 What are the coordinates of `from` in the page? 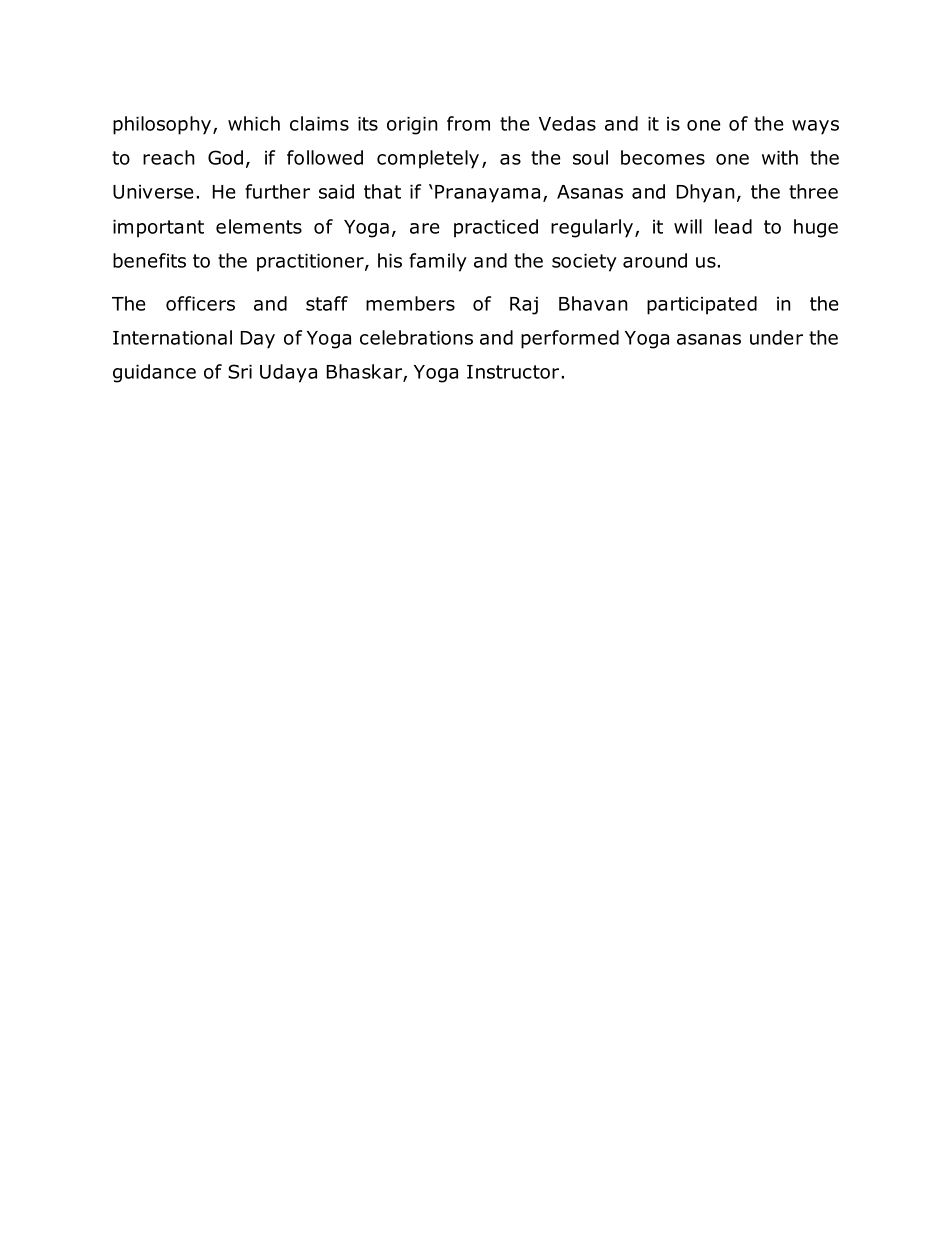 It's located at (468, 123).
